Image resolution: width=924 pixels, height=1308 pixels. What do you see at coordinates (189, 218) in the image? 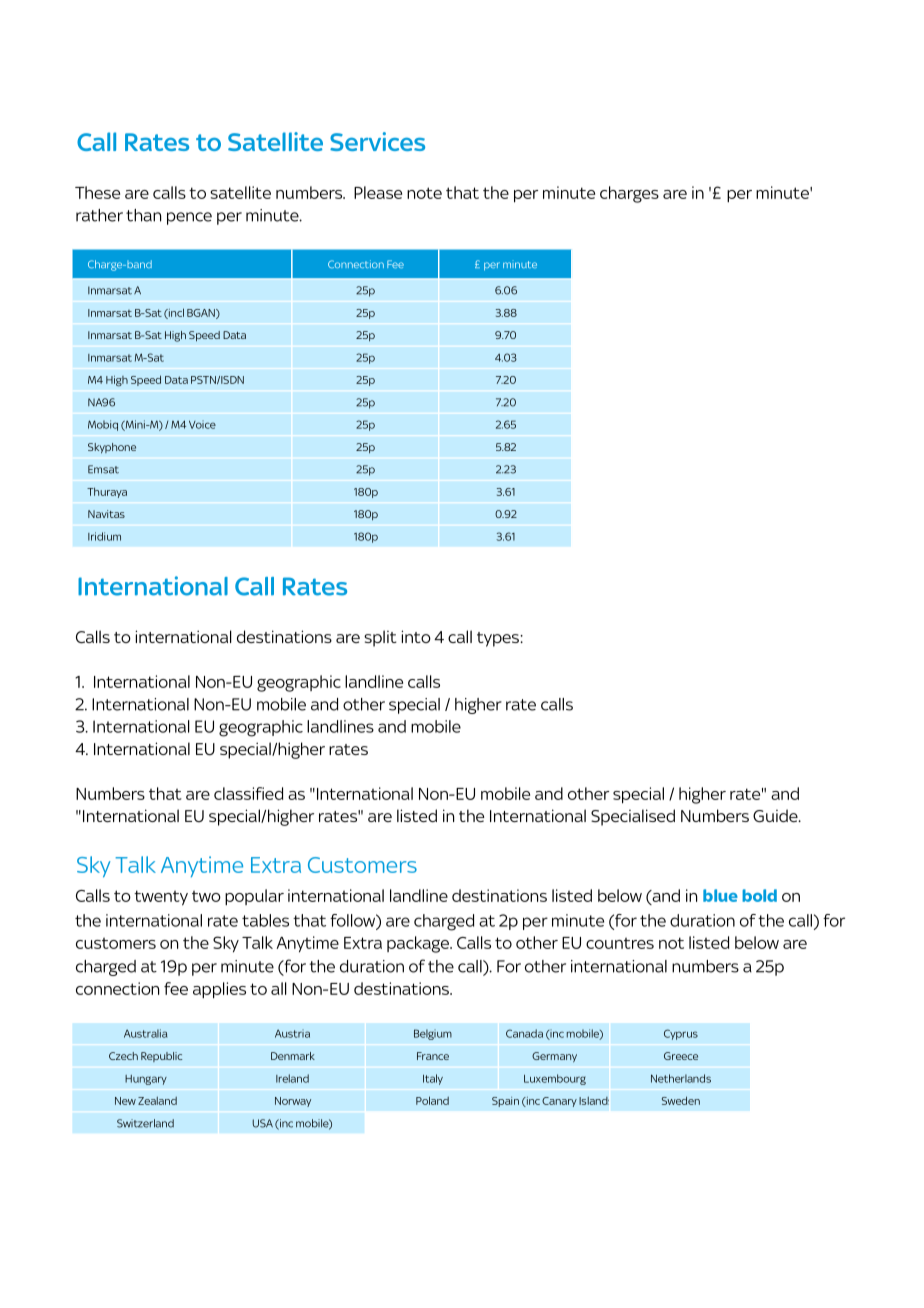
I see `pence` at bounding box center [189, 218].
